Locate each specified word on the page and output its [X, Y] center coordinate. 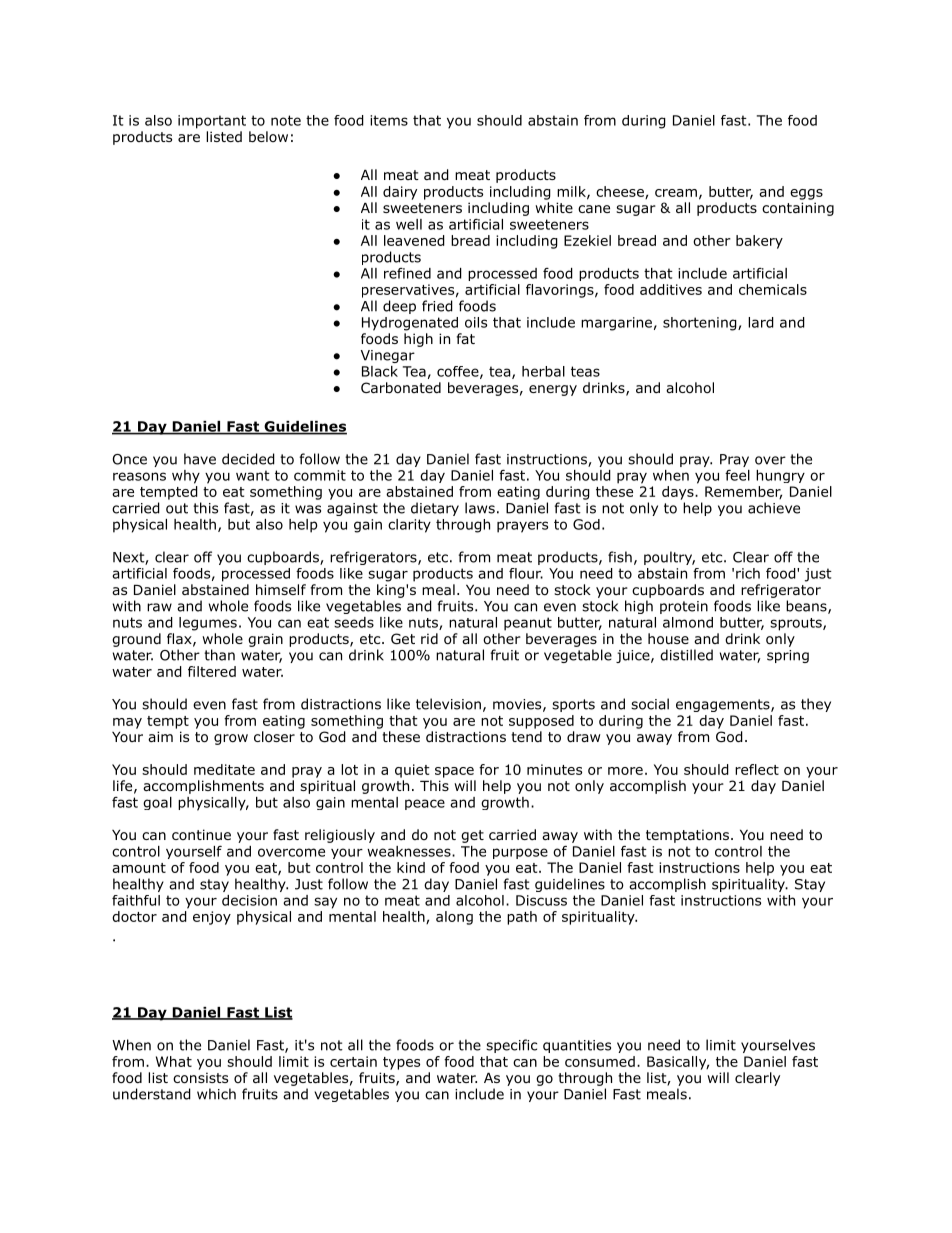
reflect [757, 769]
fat [466, 338]
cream [676, 193]
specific [511, 1046]
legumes [208, 624]
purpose [520, 853]
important [212, 122]
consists [200, 1078]
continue [201, 834]
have [200, 459]
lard [761, 322]
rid [429, 638]
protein [684, 607]
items [389, 120]
